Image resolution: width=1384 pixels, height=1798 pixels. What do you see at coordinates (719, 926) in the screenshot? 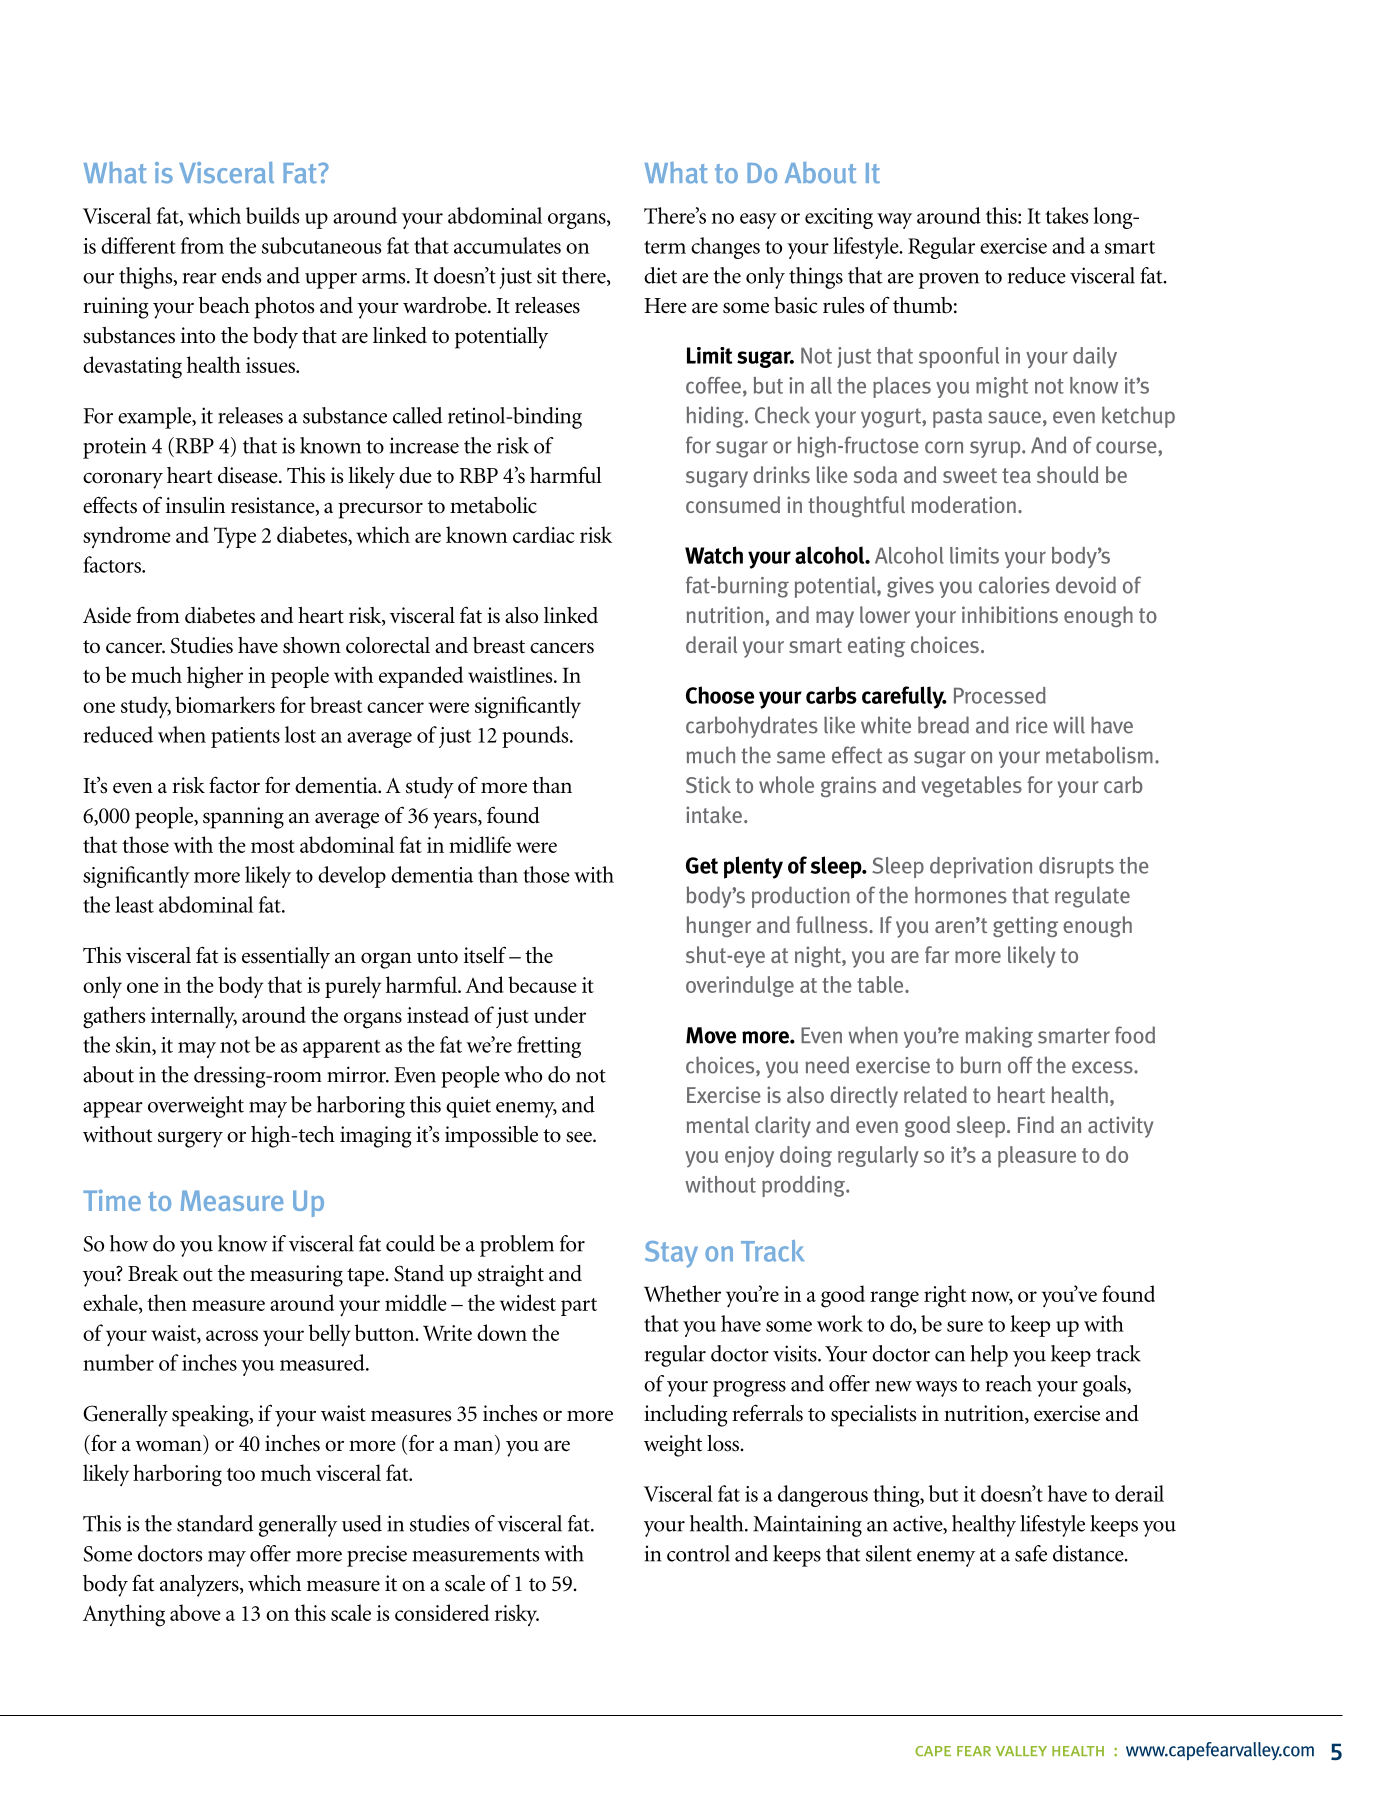
I see `hunger` at bounding box center [719, 926].
